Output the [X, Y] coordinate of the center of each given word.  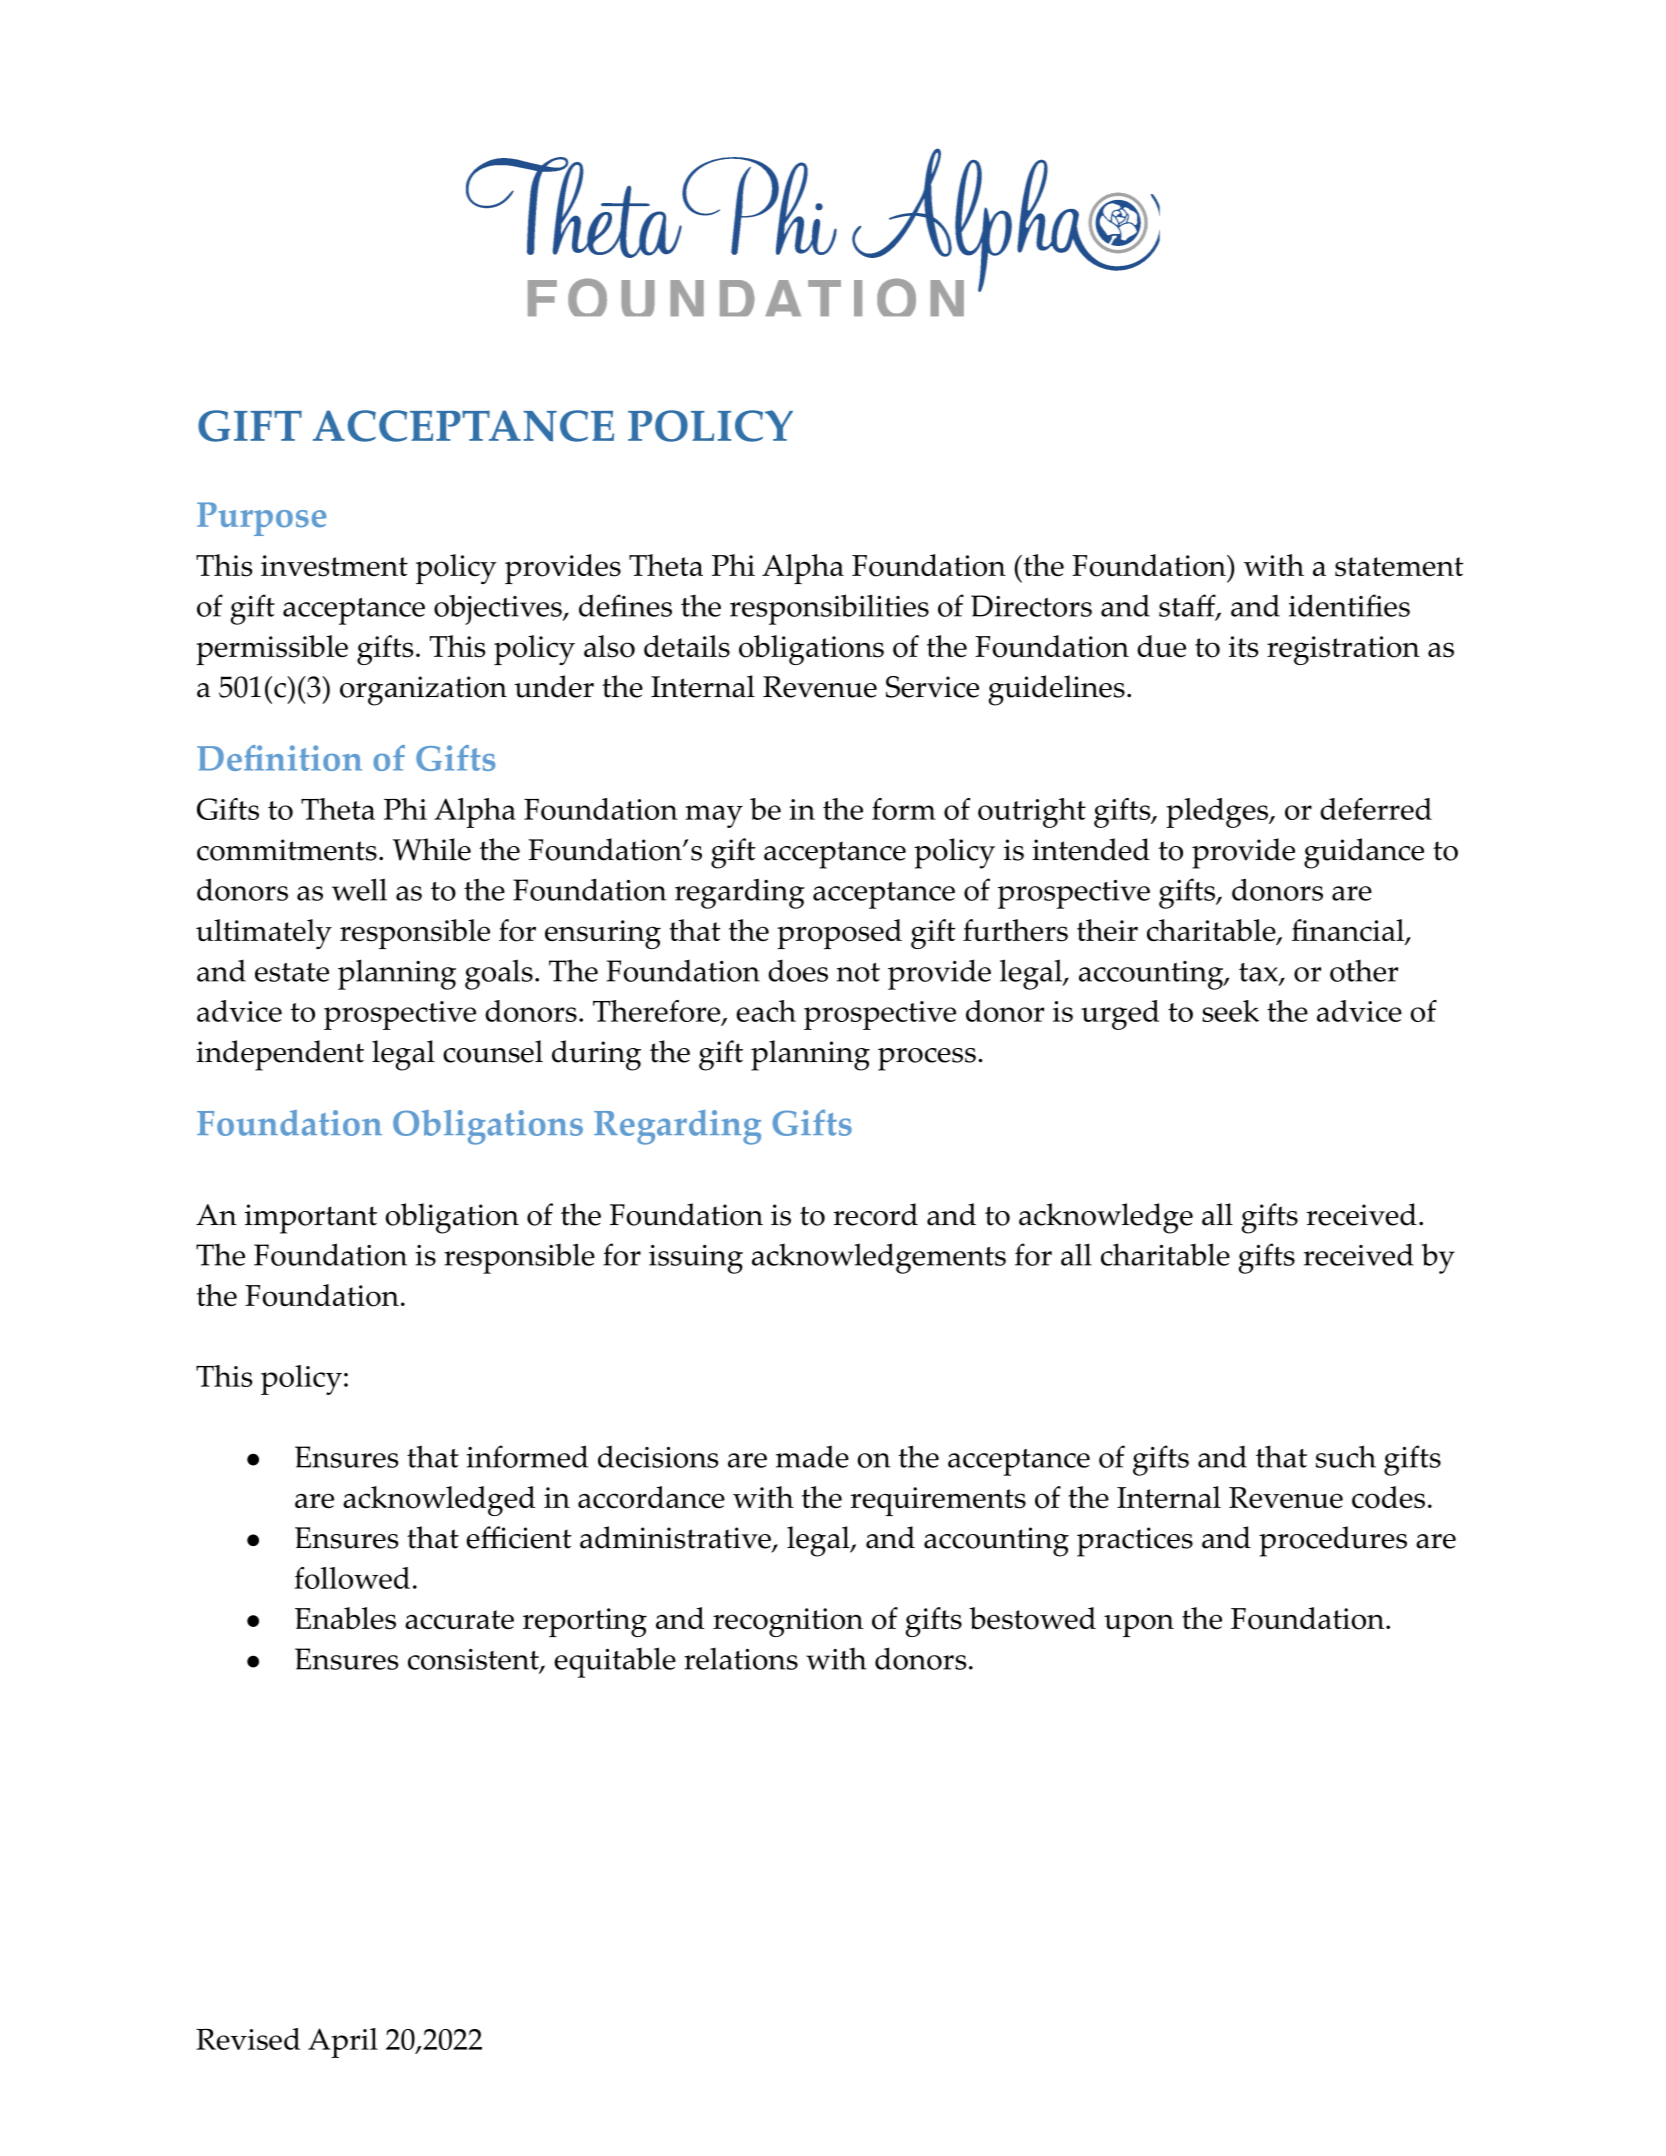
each [766, 1011]
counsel [493, 1051]
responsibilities [829, 609]
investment [334, 566]
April [343, 2043]
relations [741, 1659]
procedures [1333, 1541]
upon [1139, 1625]
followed [352, 1578]
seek [1230, 1011]
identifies [1349, 605]
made [812, 1456]
